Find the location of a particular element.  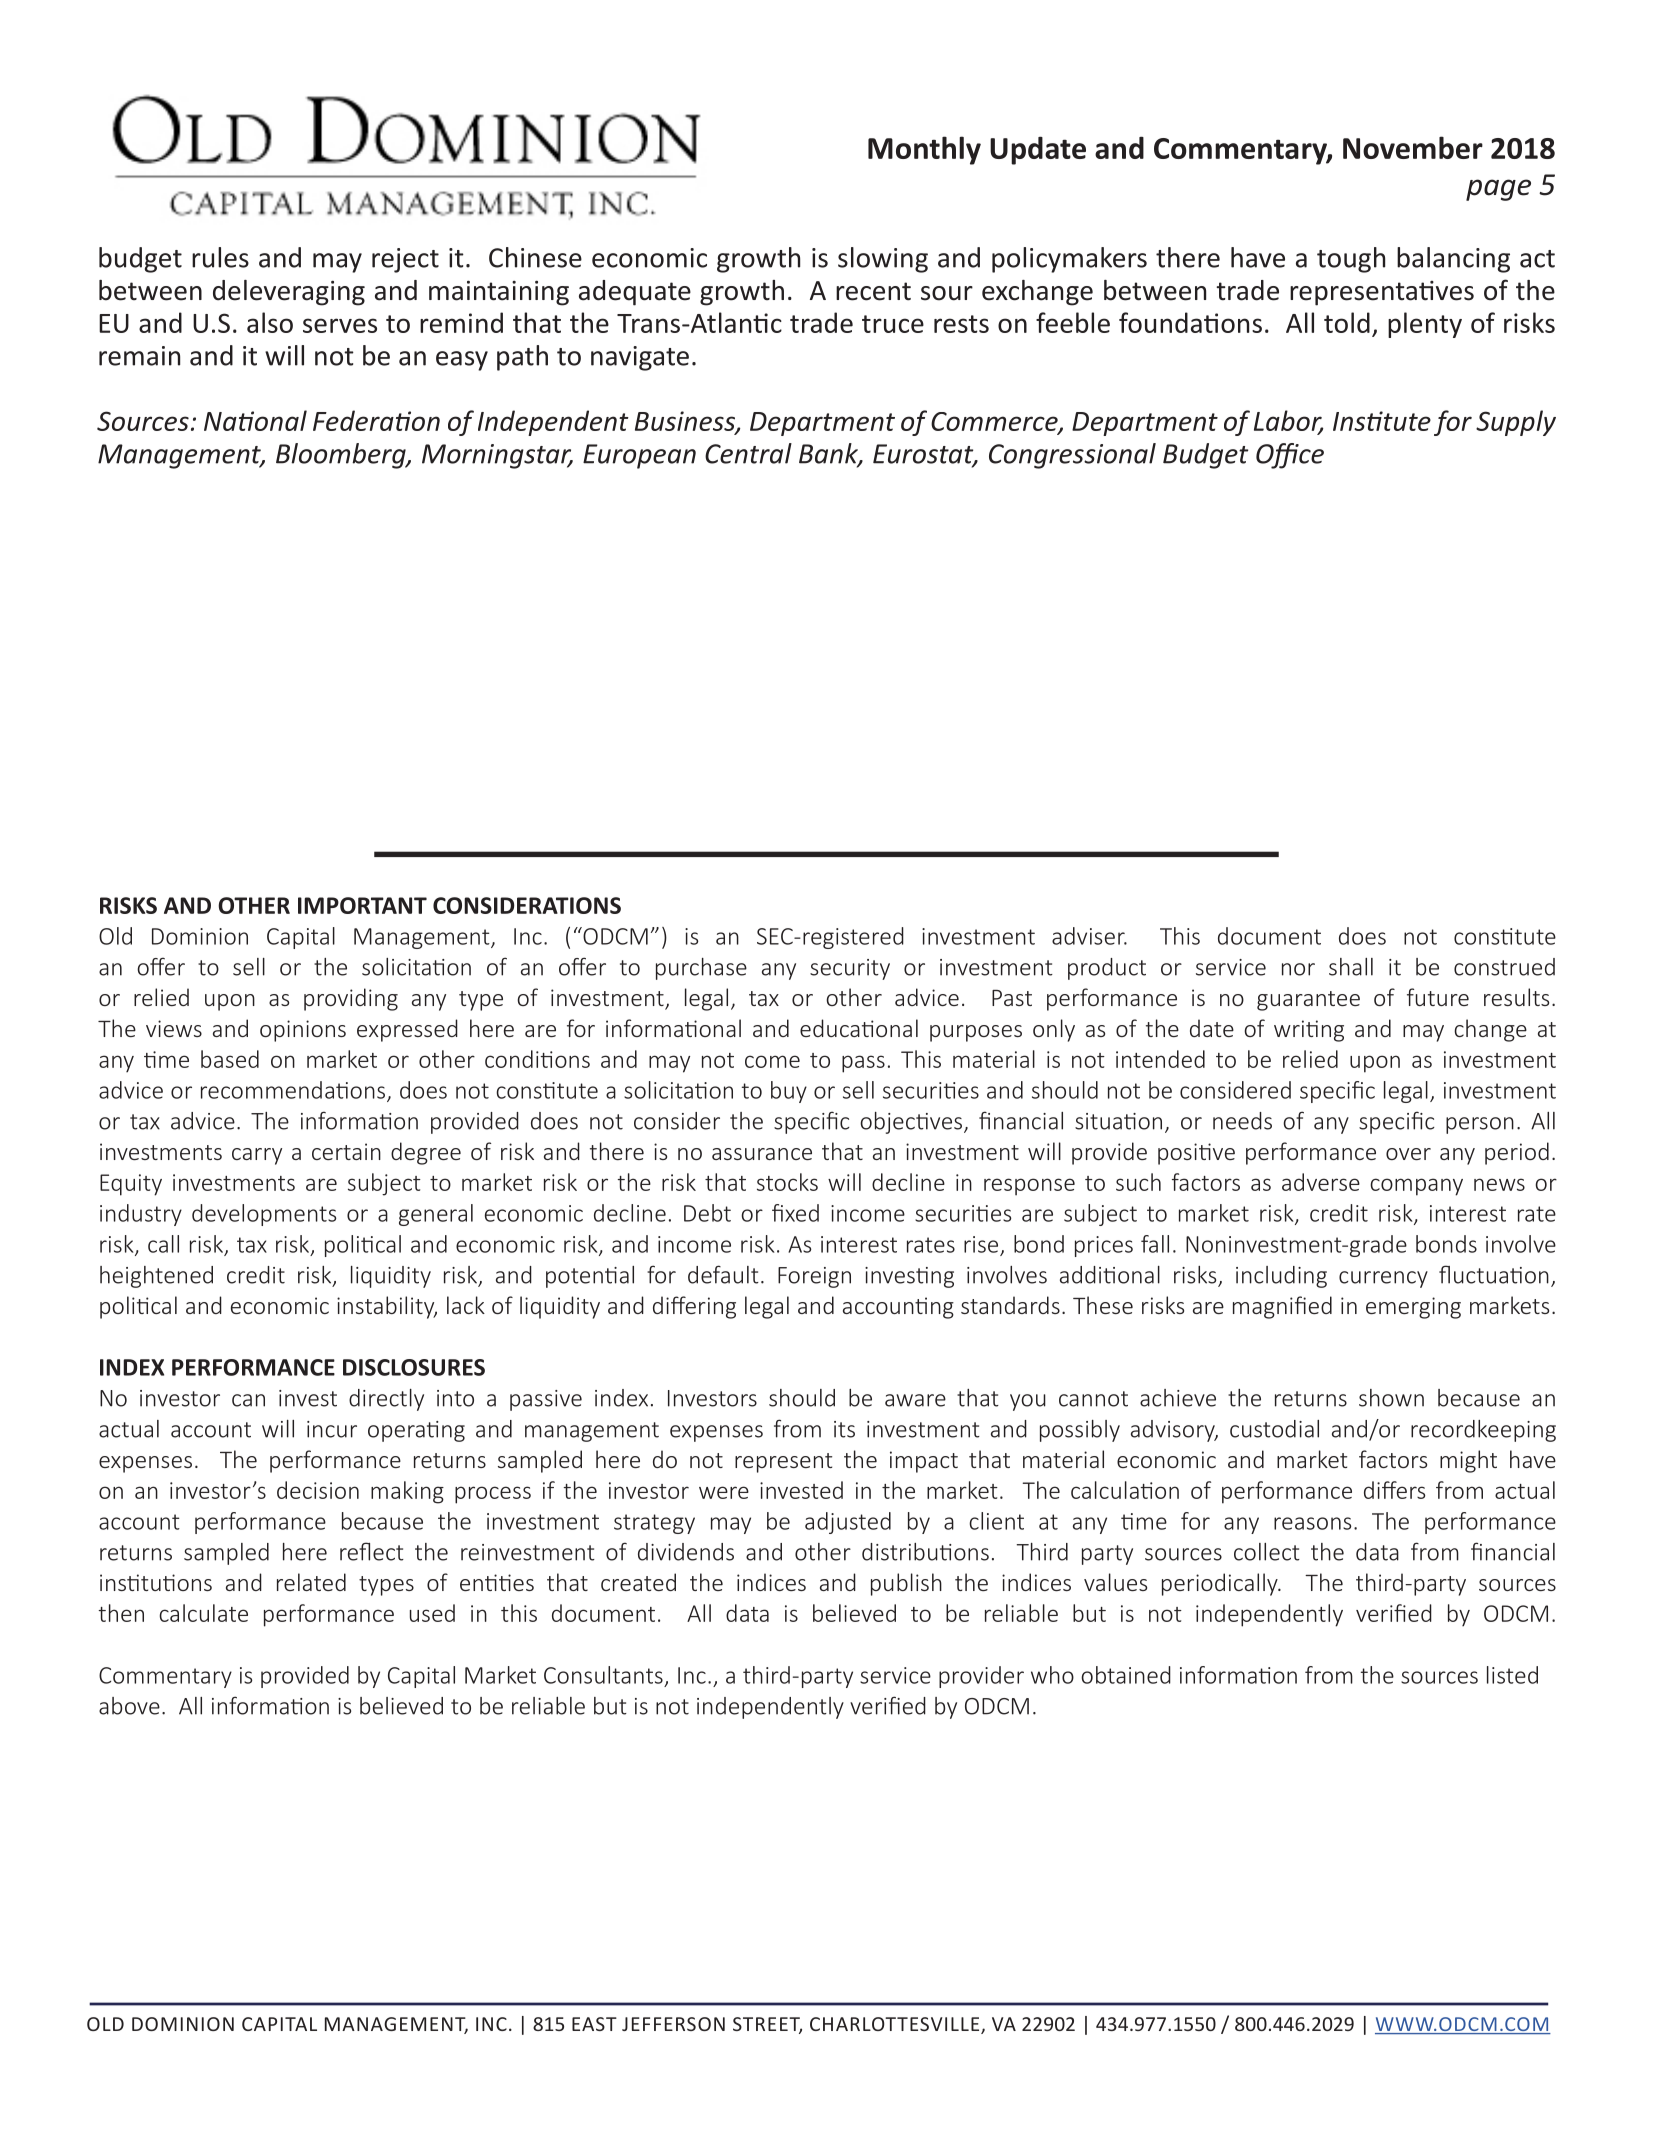

CHARLOTTESVILLE is located at coordinates (896, 2025).
